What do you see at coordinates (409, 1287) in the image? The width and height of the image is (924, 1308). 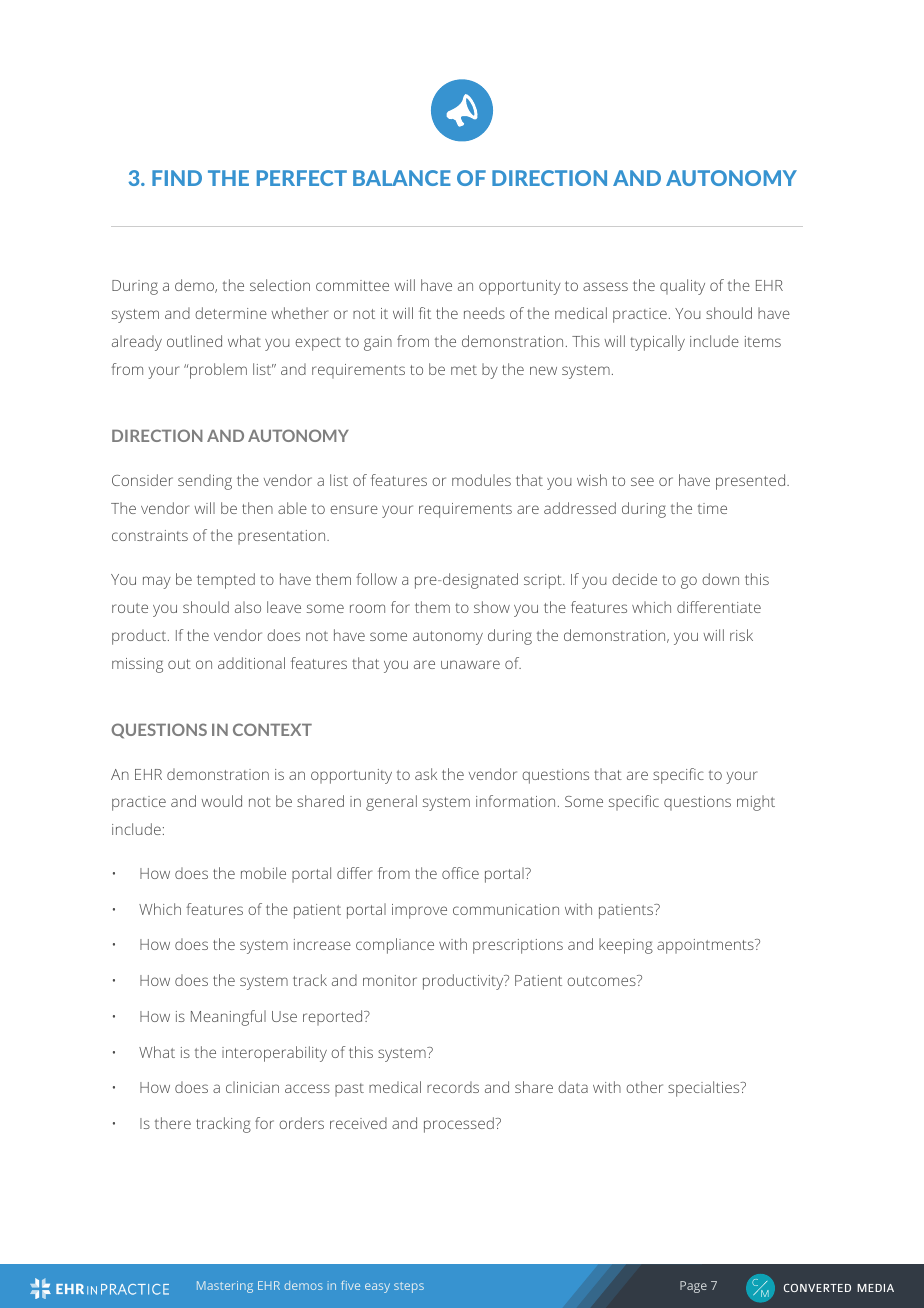 I see `steps` at bounding box center [409, 1287].
